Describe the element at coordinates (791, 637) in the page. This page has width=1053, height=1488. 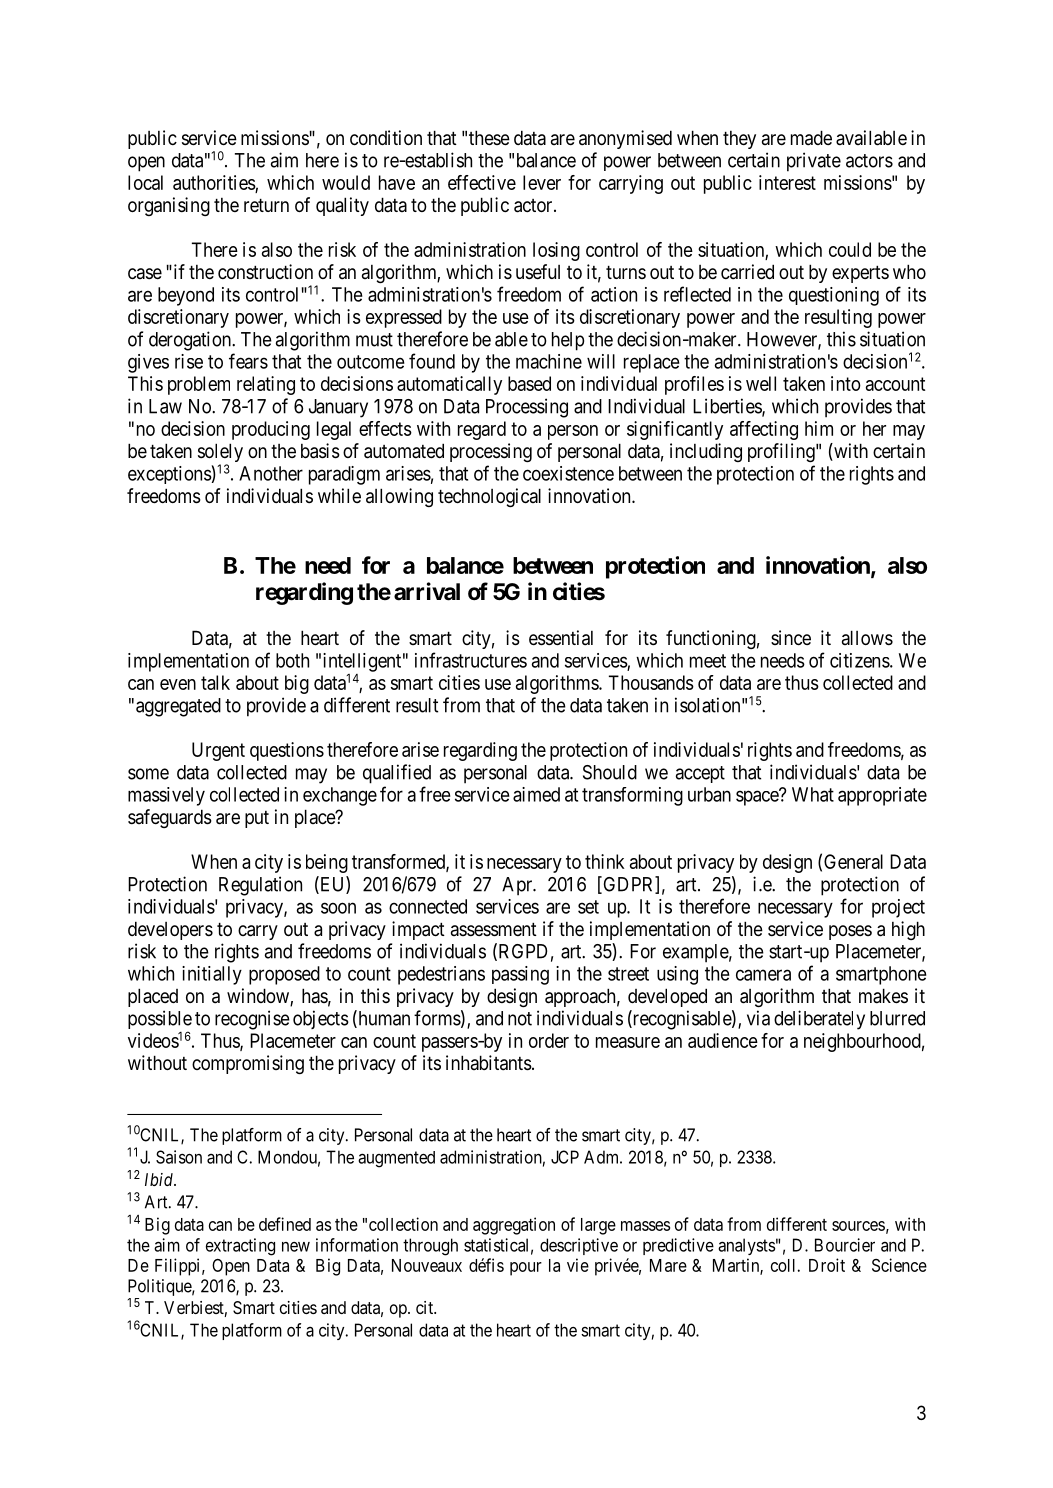
I see `since` at that location.
